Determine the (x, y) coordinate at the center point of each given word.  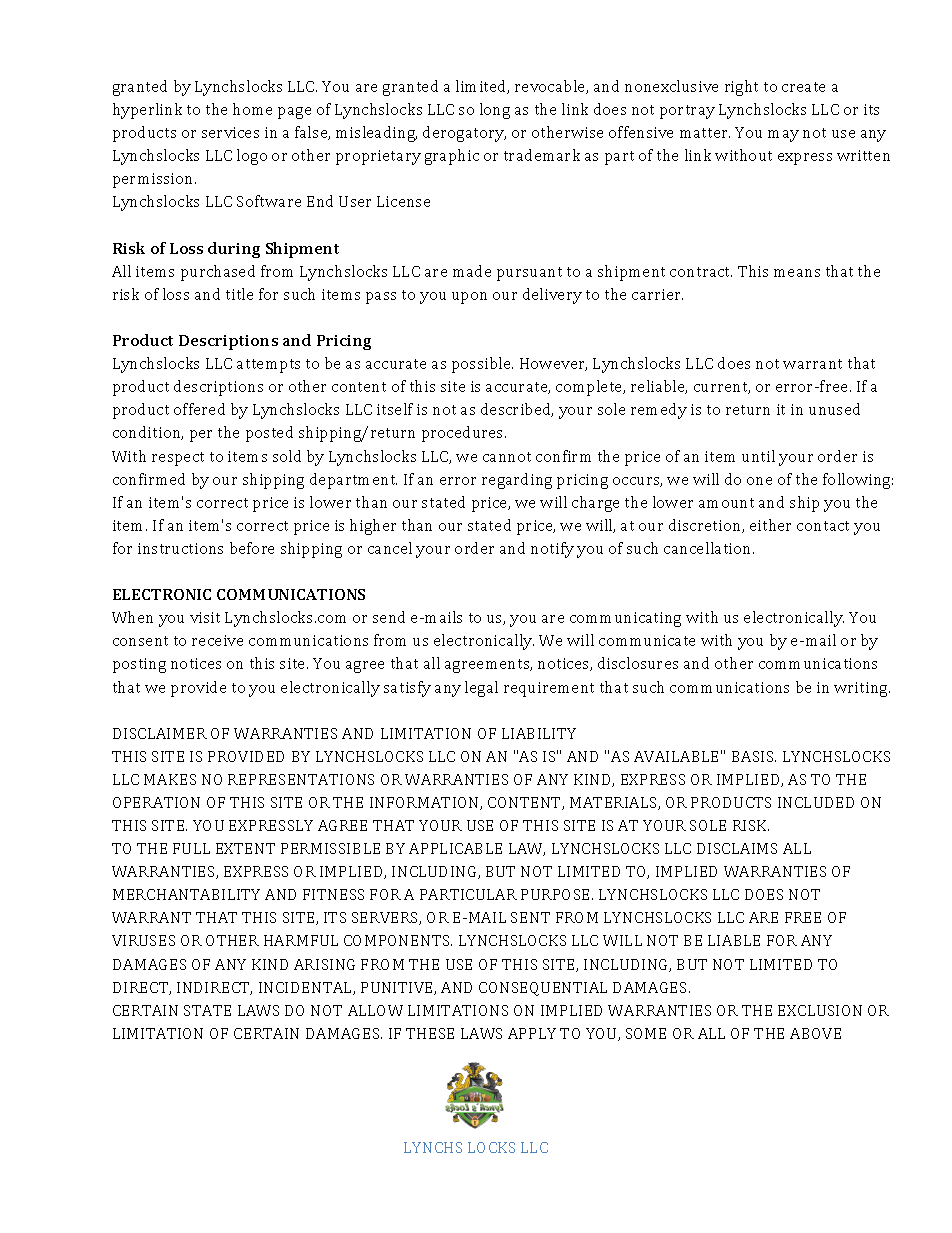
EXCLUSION (820, 1010)
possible (482, 365)
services (230, 132)
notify (552, 550)
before (252, 548)
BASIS (754, 756)
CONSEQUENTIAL (543, 989)
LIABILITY (539, 733)
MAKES (170, 779)
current (722, 388)
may (783, 136)
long (495, 111)
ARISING (324, 964)
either (770, 525)
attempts (268, 366)
